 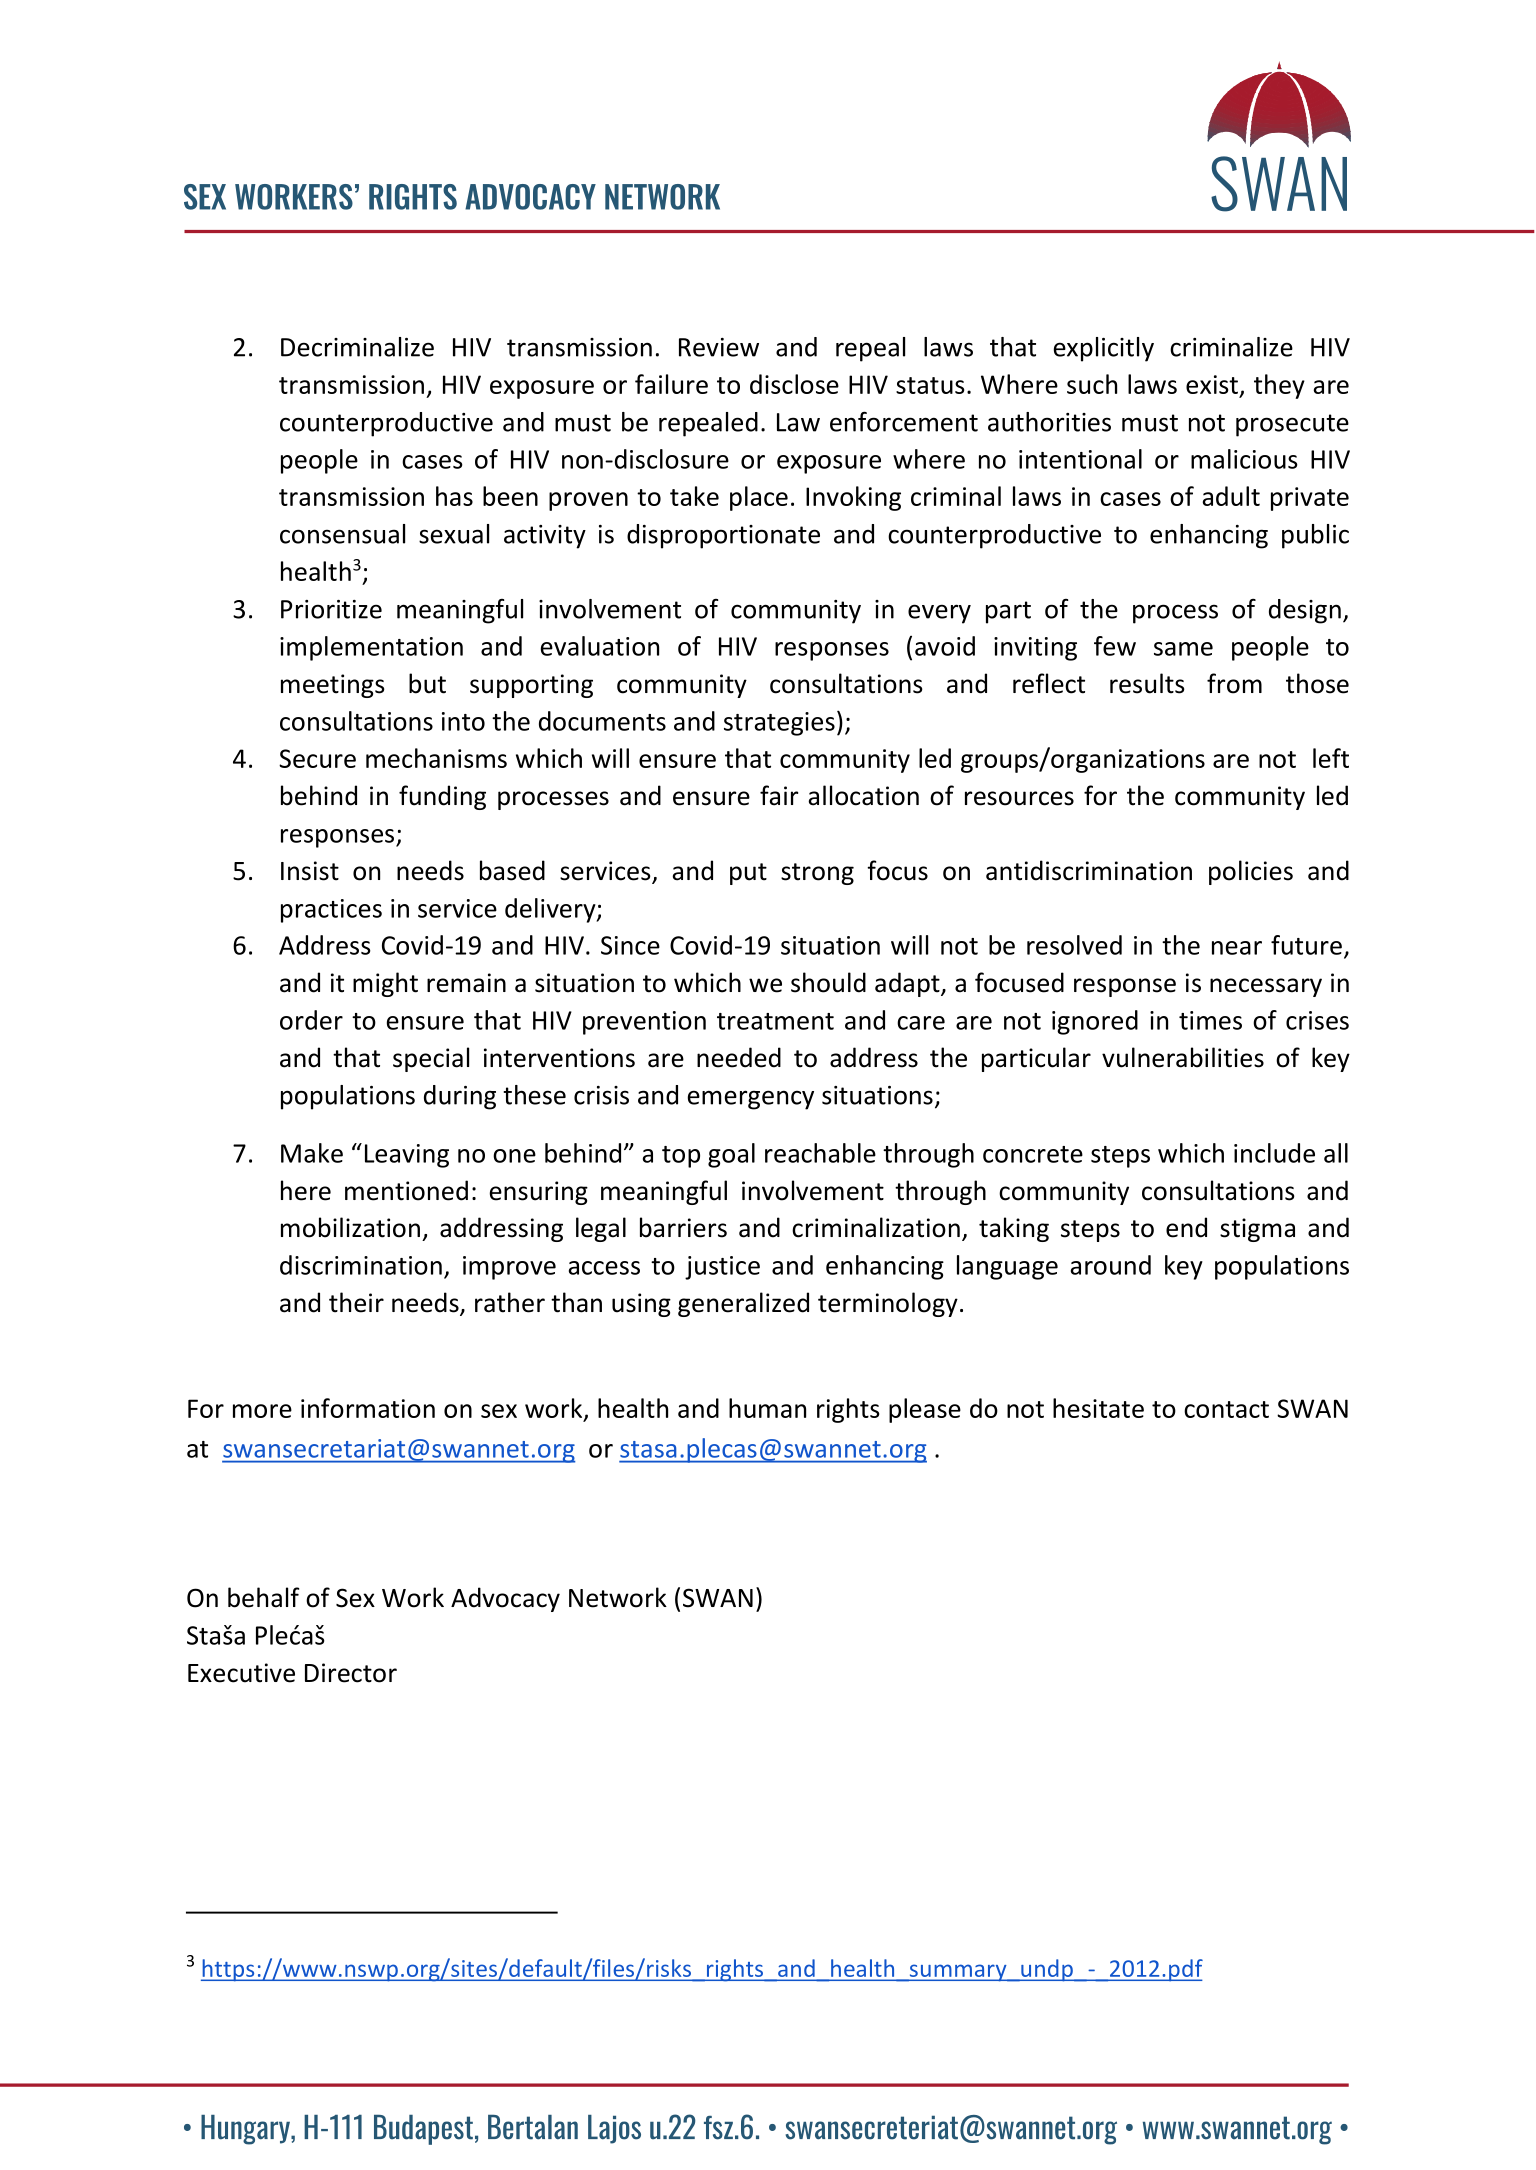 What do you see at coordinates (1226, 1409) in the screenshot?
I see `contact` at bounding box center [1226, 1409].
